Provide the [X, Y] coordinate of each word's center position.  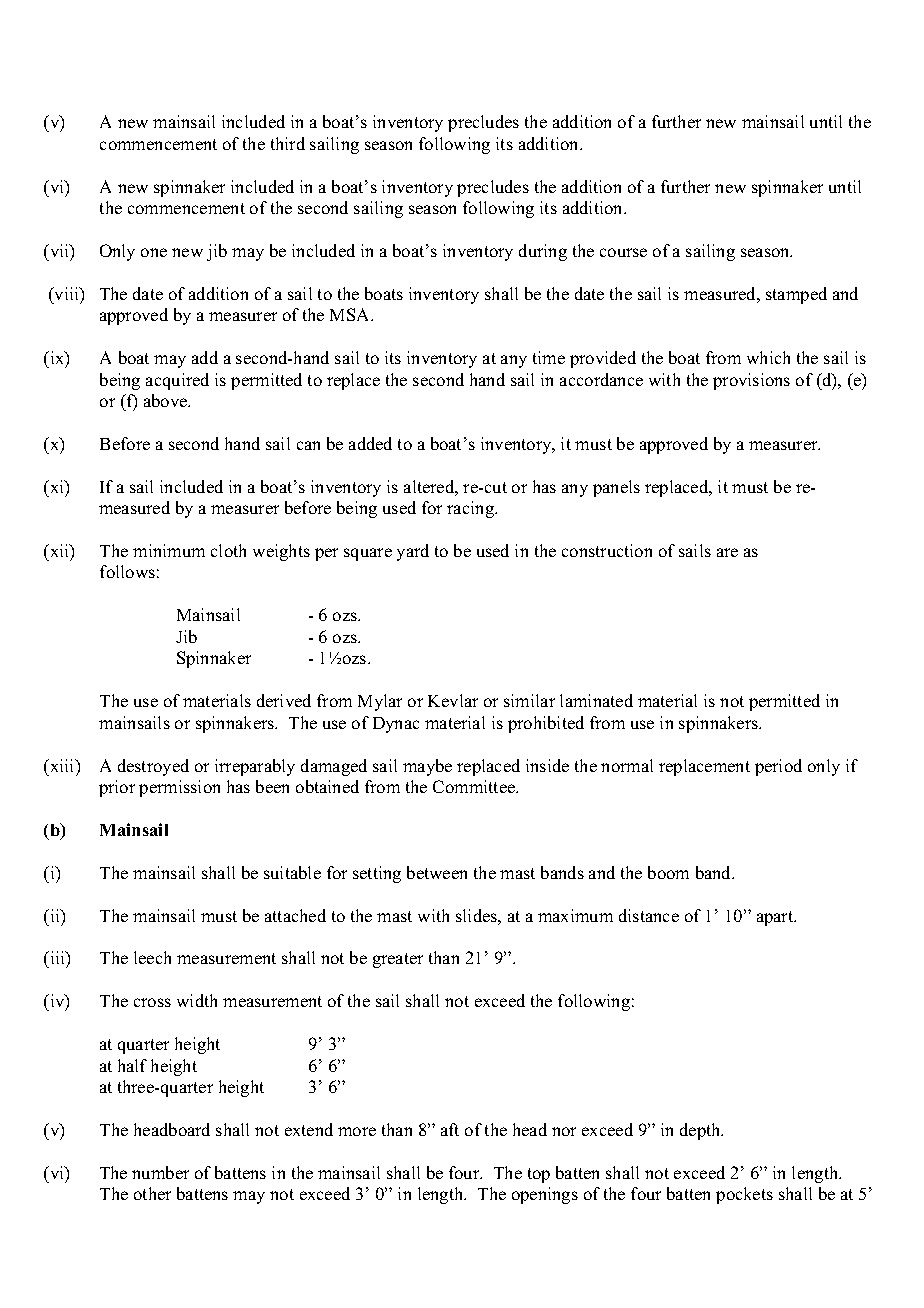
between [437, 872]
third [288, 143]
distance [649, 915]
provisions [751, 381]
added [370, 443]
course [623, 252]
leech [152, 957]
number [160, 1172]
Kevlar [453, 700]
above [167, 400]
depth [701, 1131]
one [154, 252]
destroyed [153, 767]
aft [450, 1129]
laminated [596, 700]
